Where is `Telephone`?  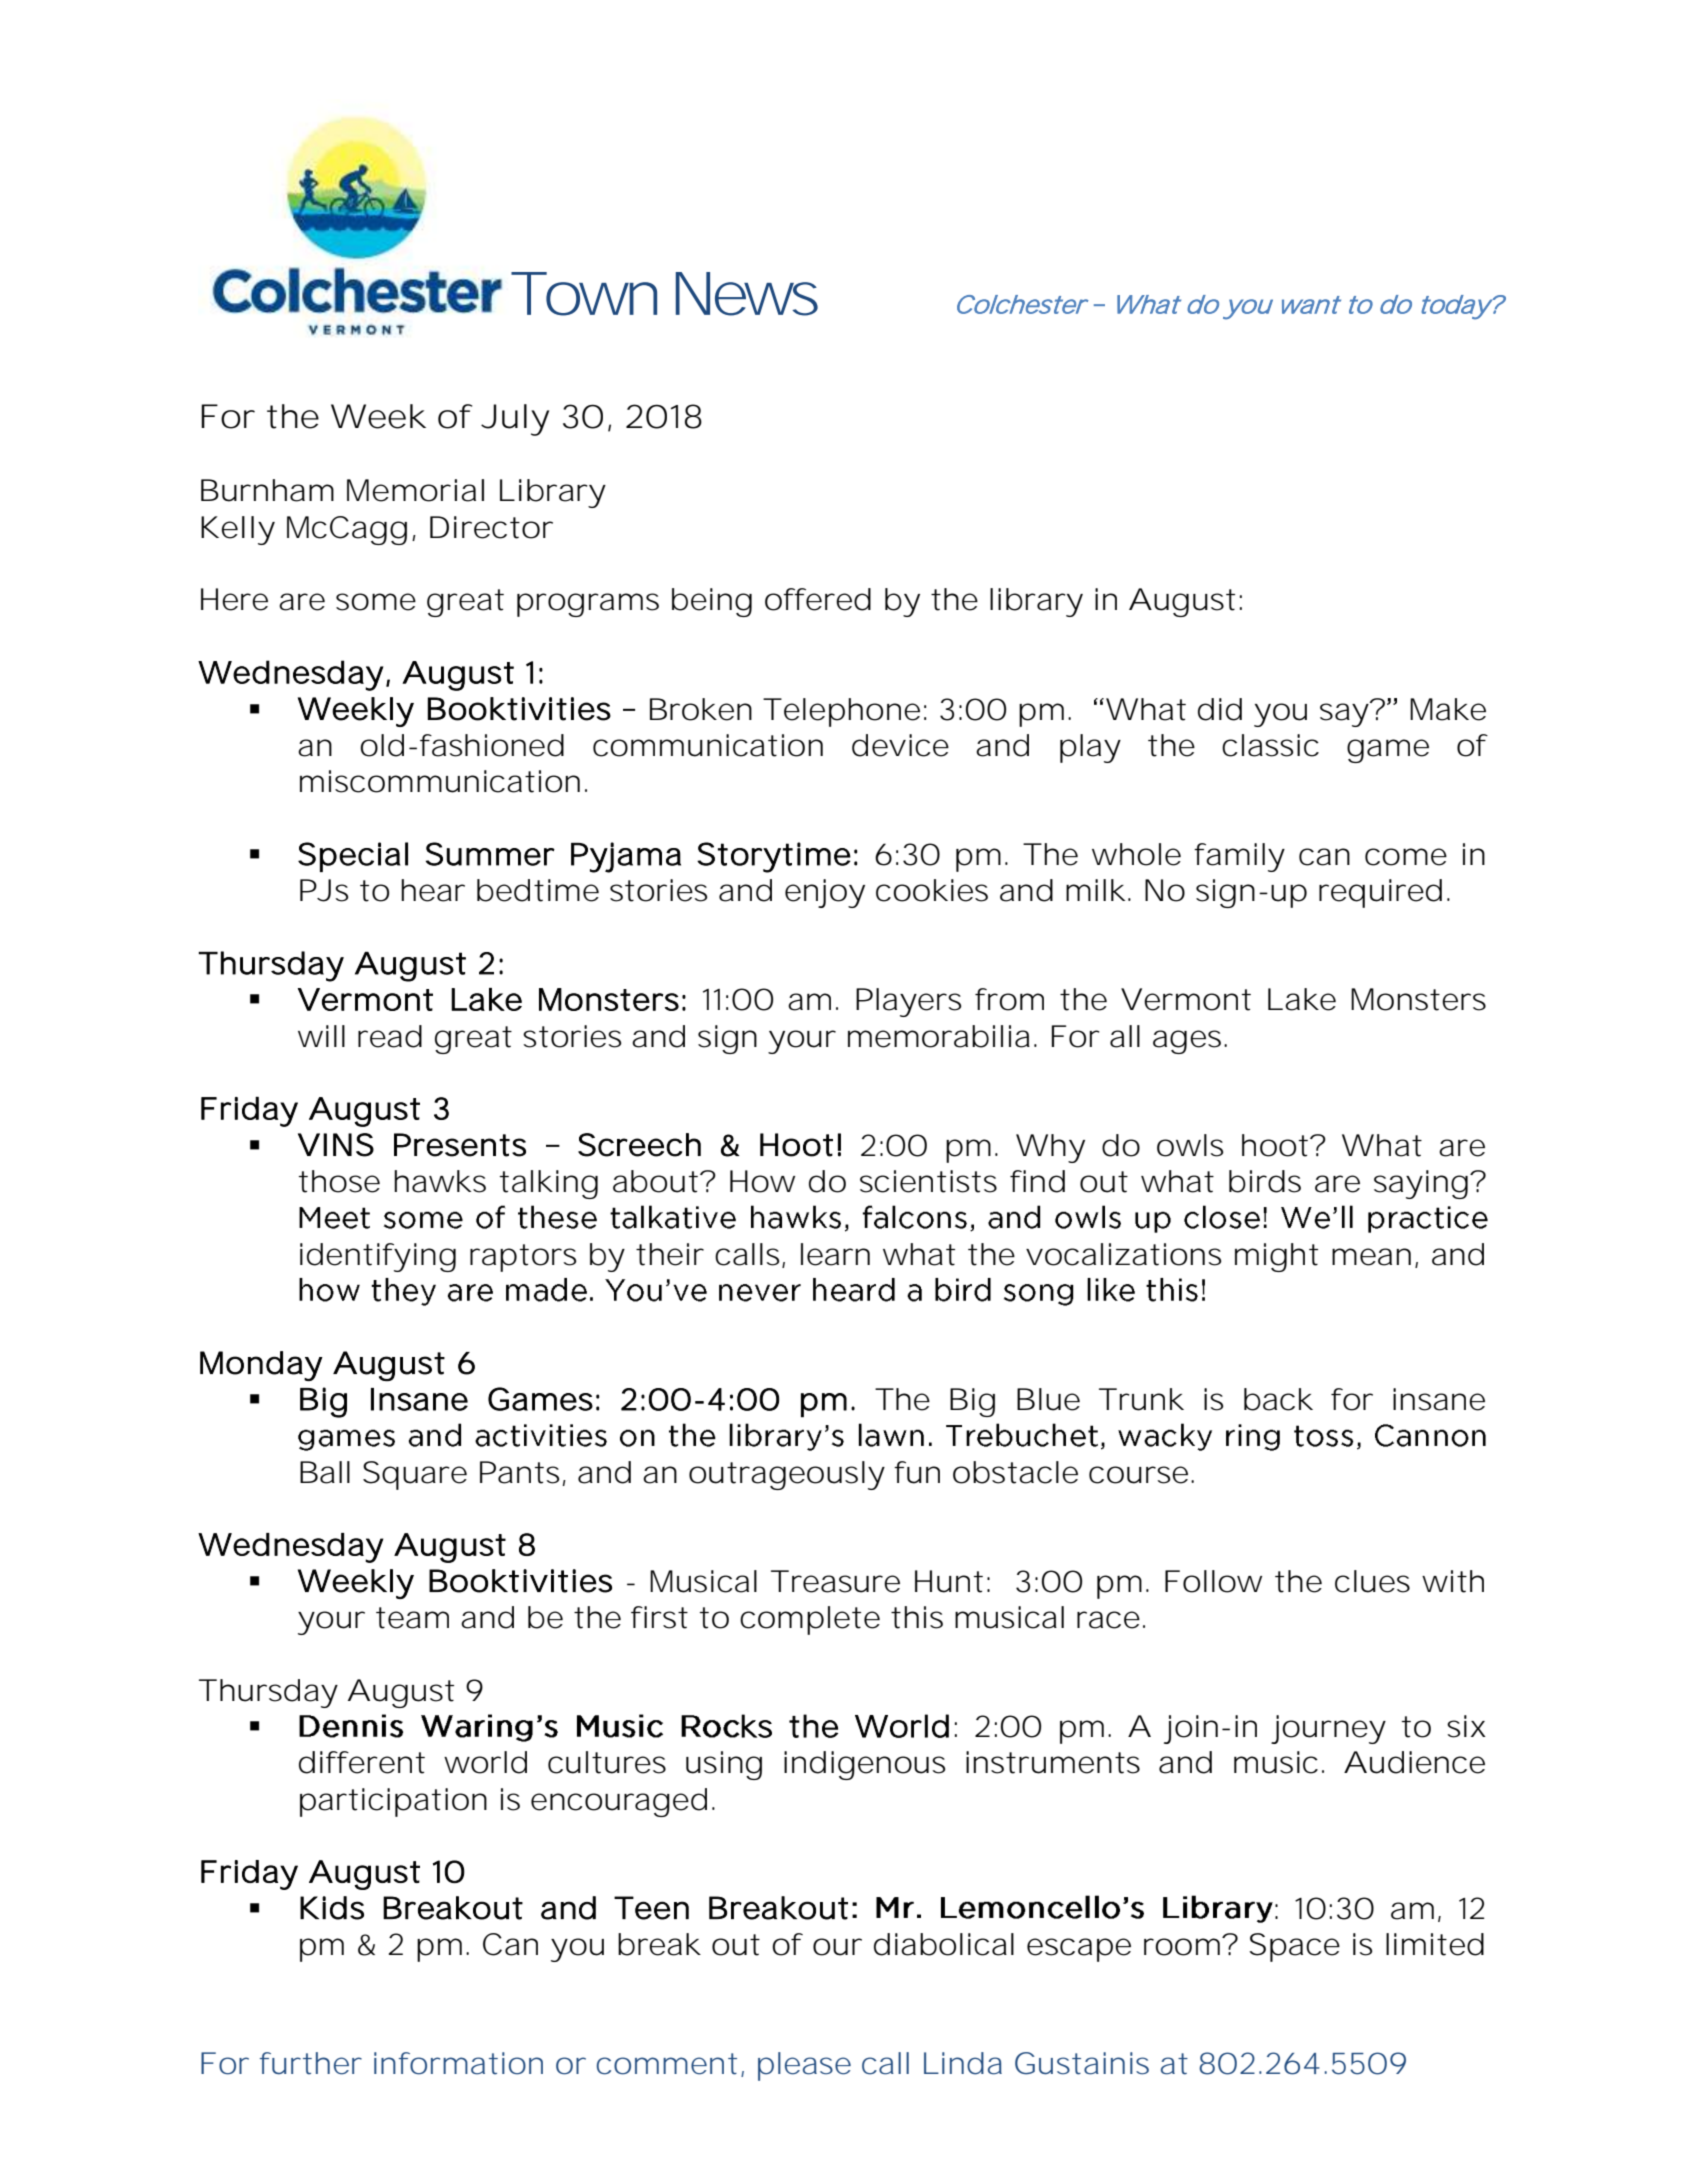 Telephone is located at coordinates (841, 712).
